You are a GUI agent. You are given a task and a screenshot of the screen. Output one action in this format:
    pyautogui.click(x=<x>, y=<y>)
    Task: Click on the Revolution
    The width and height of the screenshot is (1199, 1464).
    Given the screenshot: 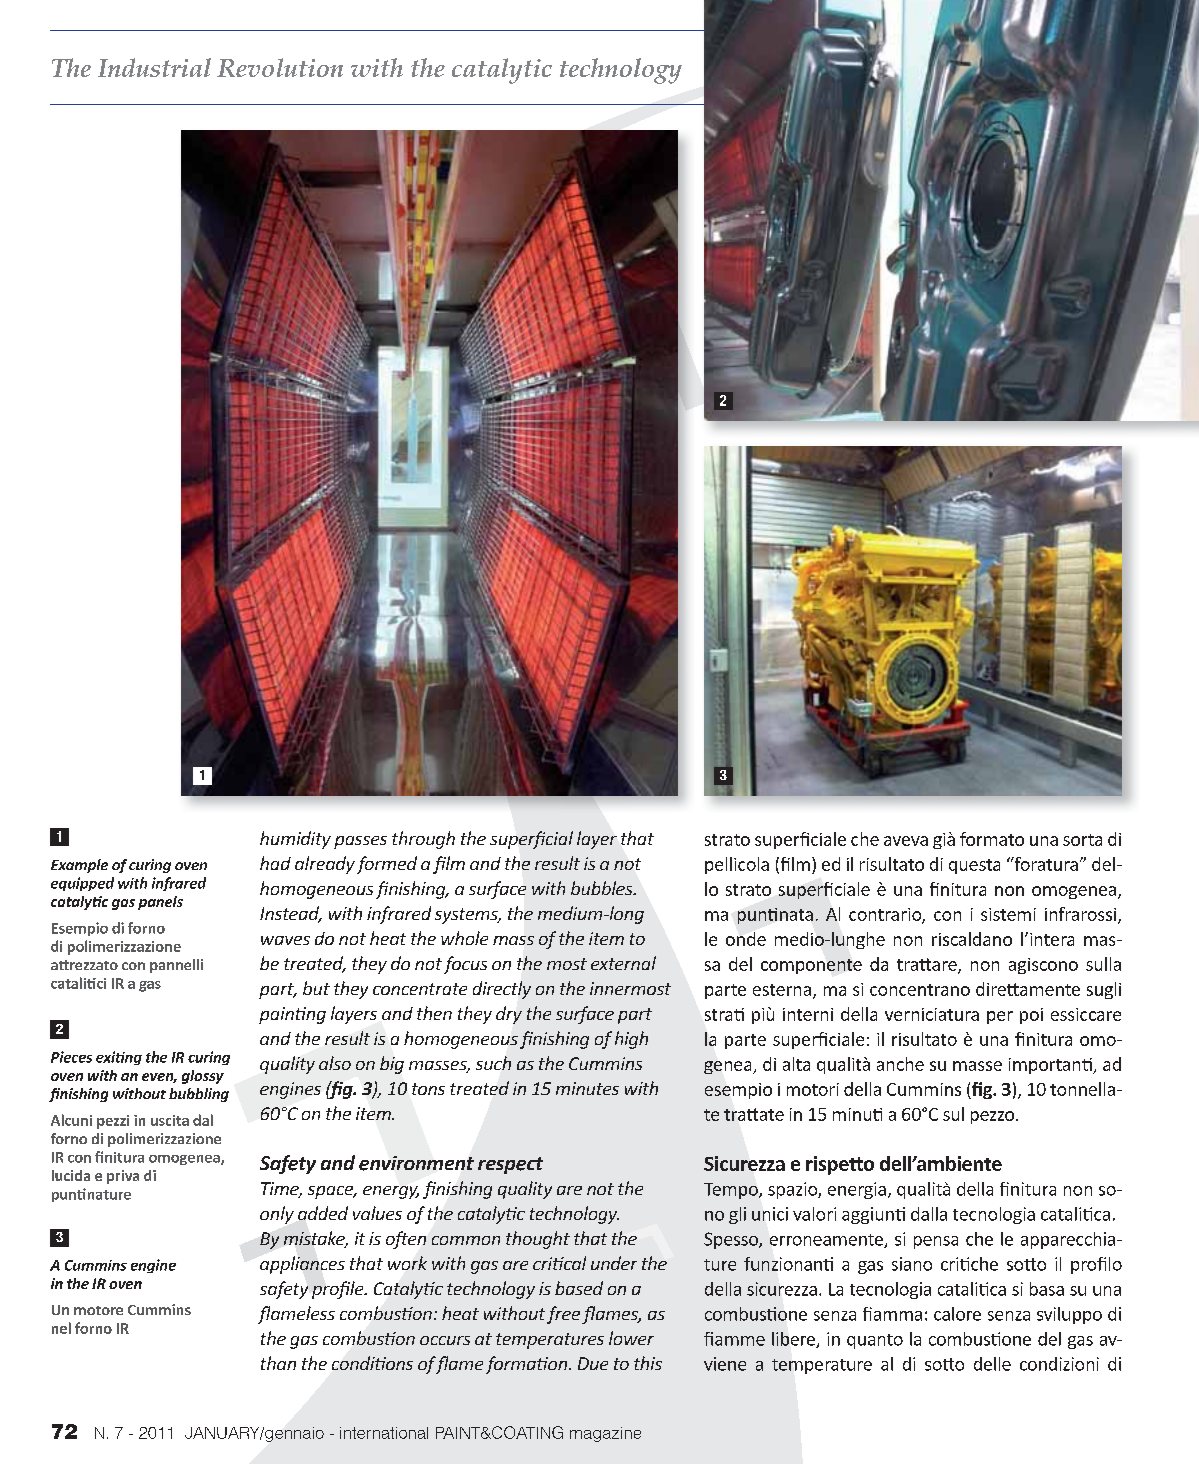 What is the action you would take?
    pyautogui.click(x=280, y=67)
